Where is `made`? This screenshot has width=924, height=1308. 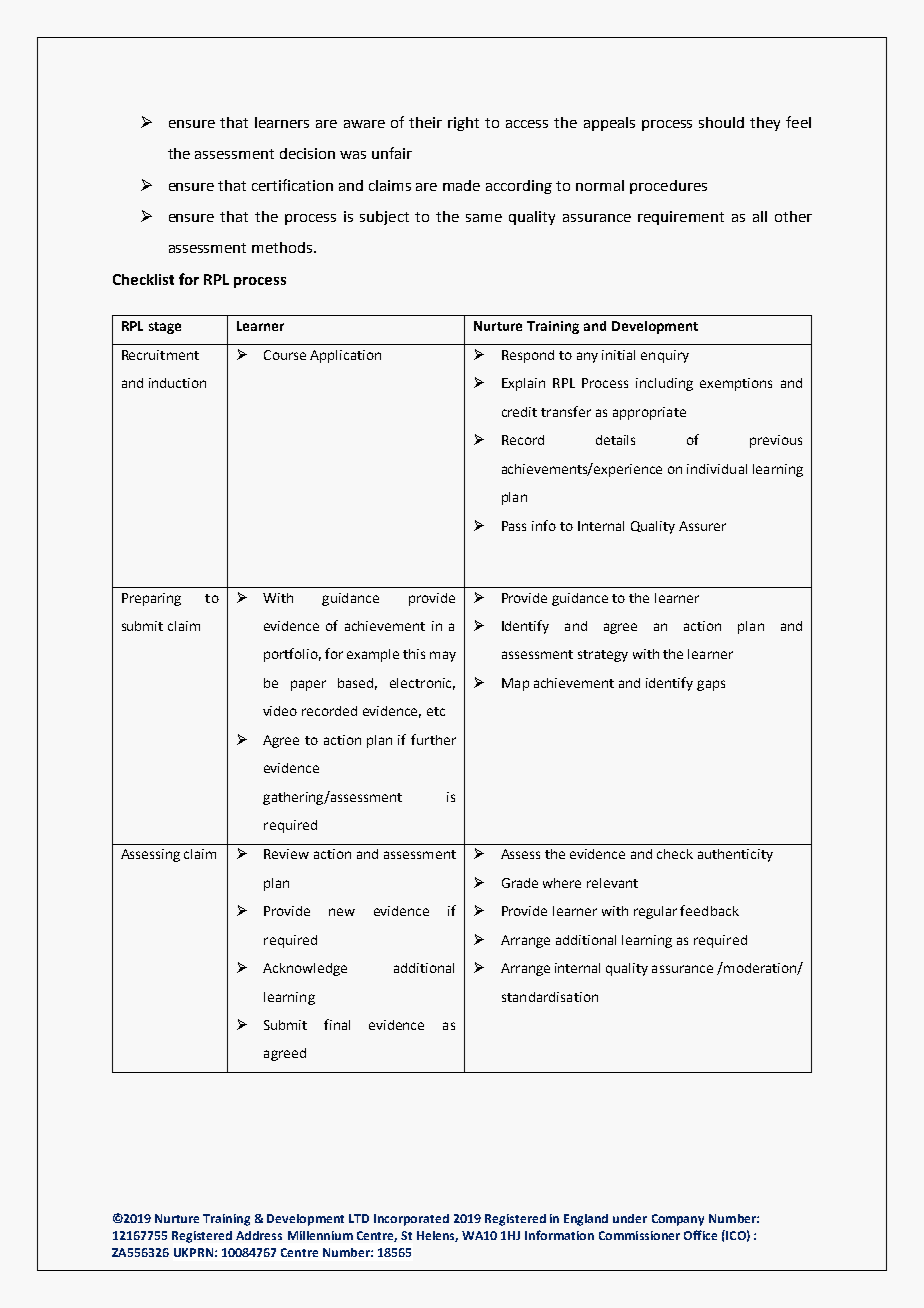
made is located at coordinates (461, 185).
